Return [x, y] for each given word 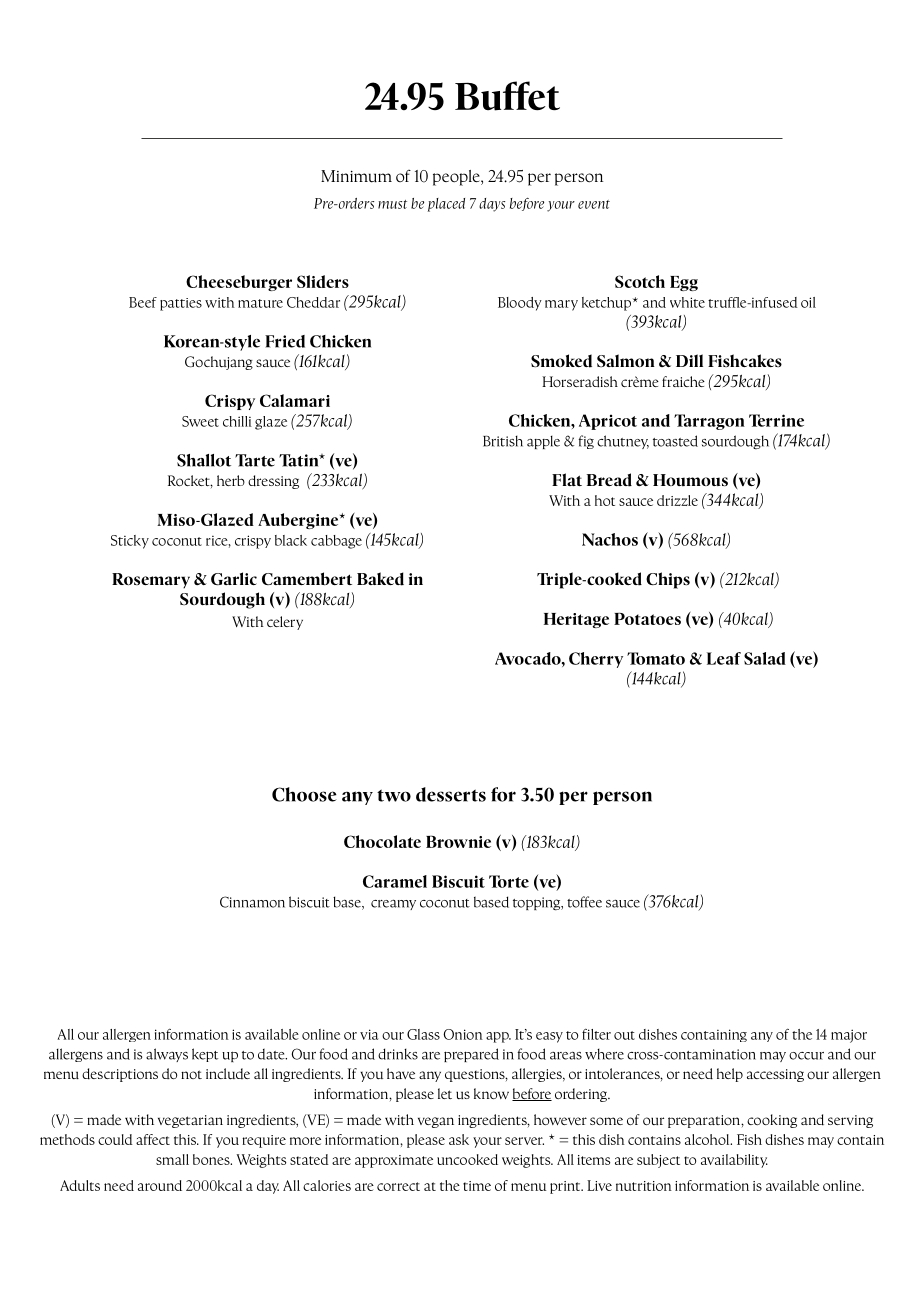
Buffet [507, 96]
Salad [765, 658]
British [503, 441]
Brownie [458, 841]
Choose [304, 794]
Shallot [204, 460]
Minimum [356, 176]
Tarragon [709, 422]
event [594, 204]
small [172, 1159]
